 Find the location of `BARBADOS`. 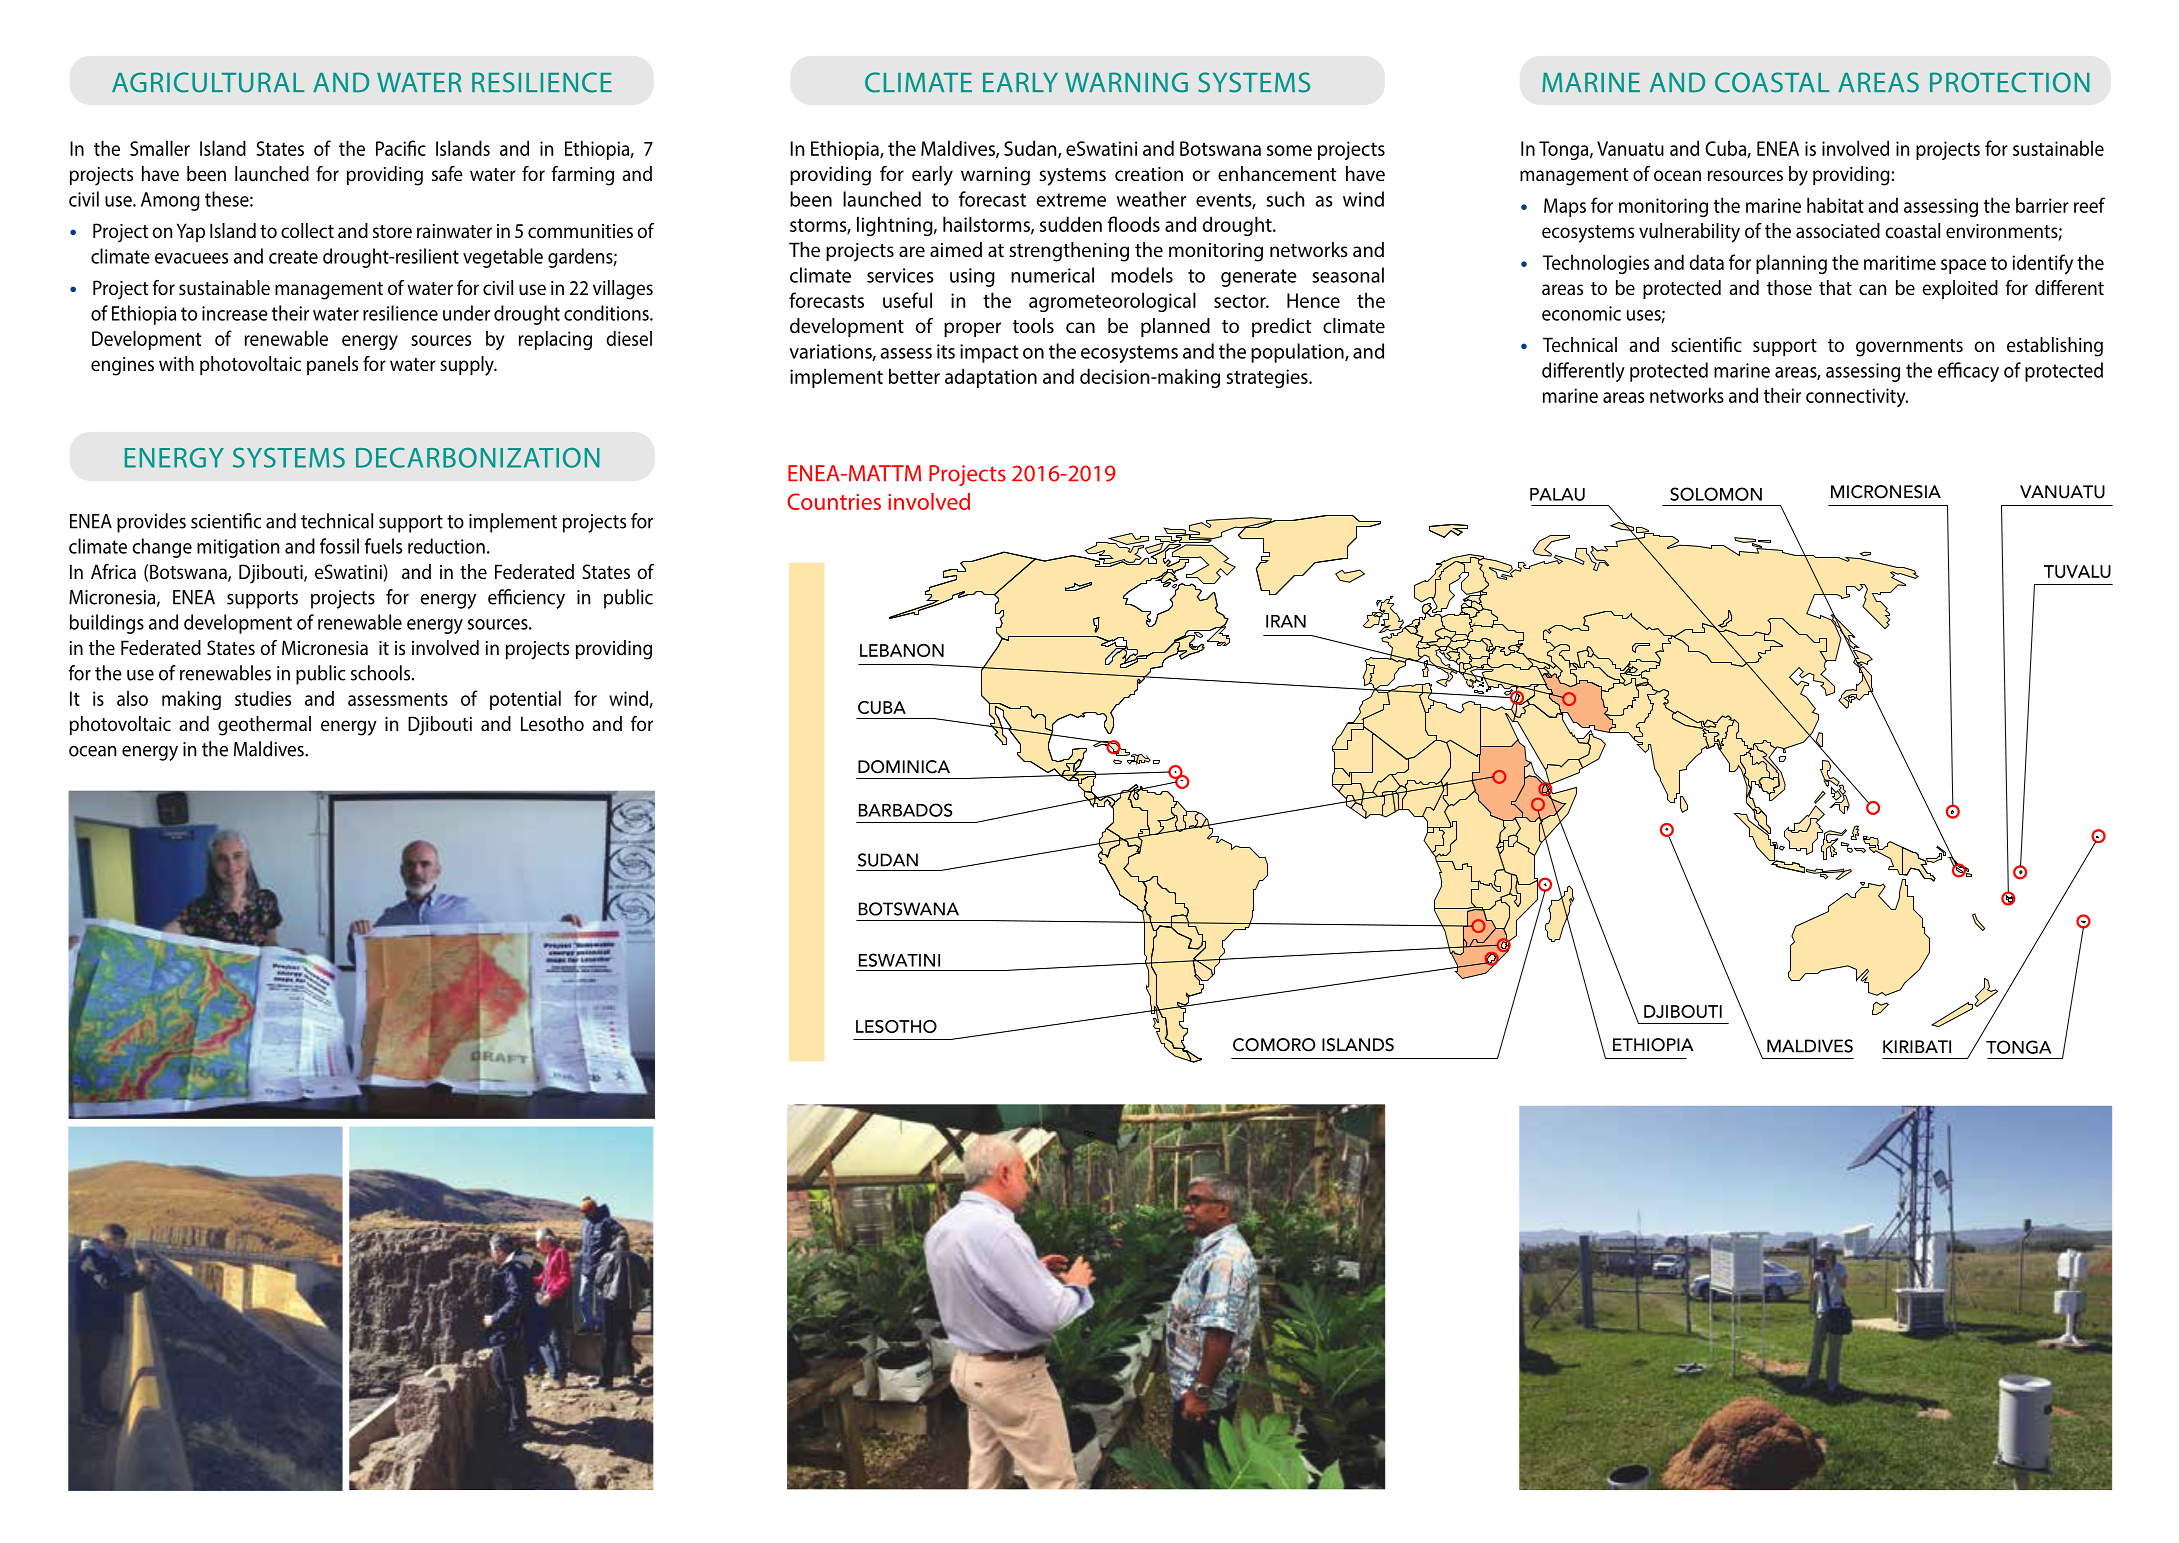

BARBADOS is located at coordinates (905, 810).
